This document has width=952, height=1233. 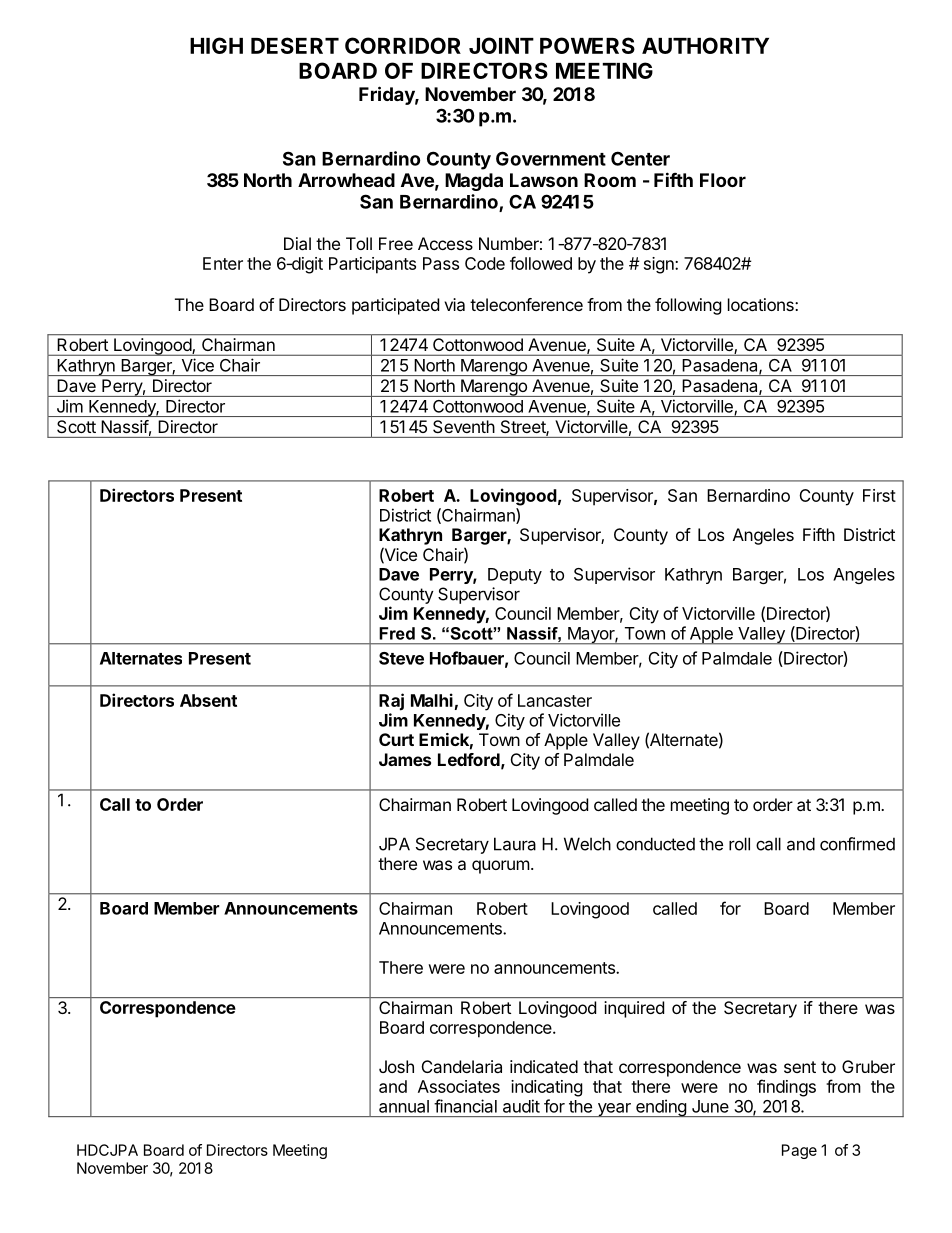 I want to click on James, so click(x=405, y=759).
